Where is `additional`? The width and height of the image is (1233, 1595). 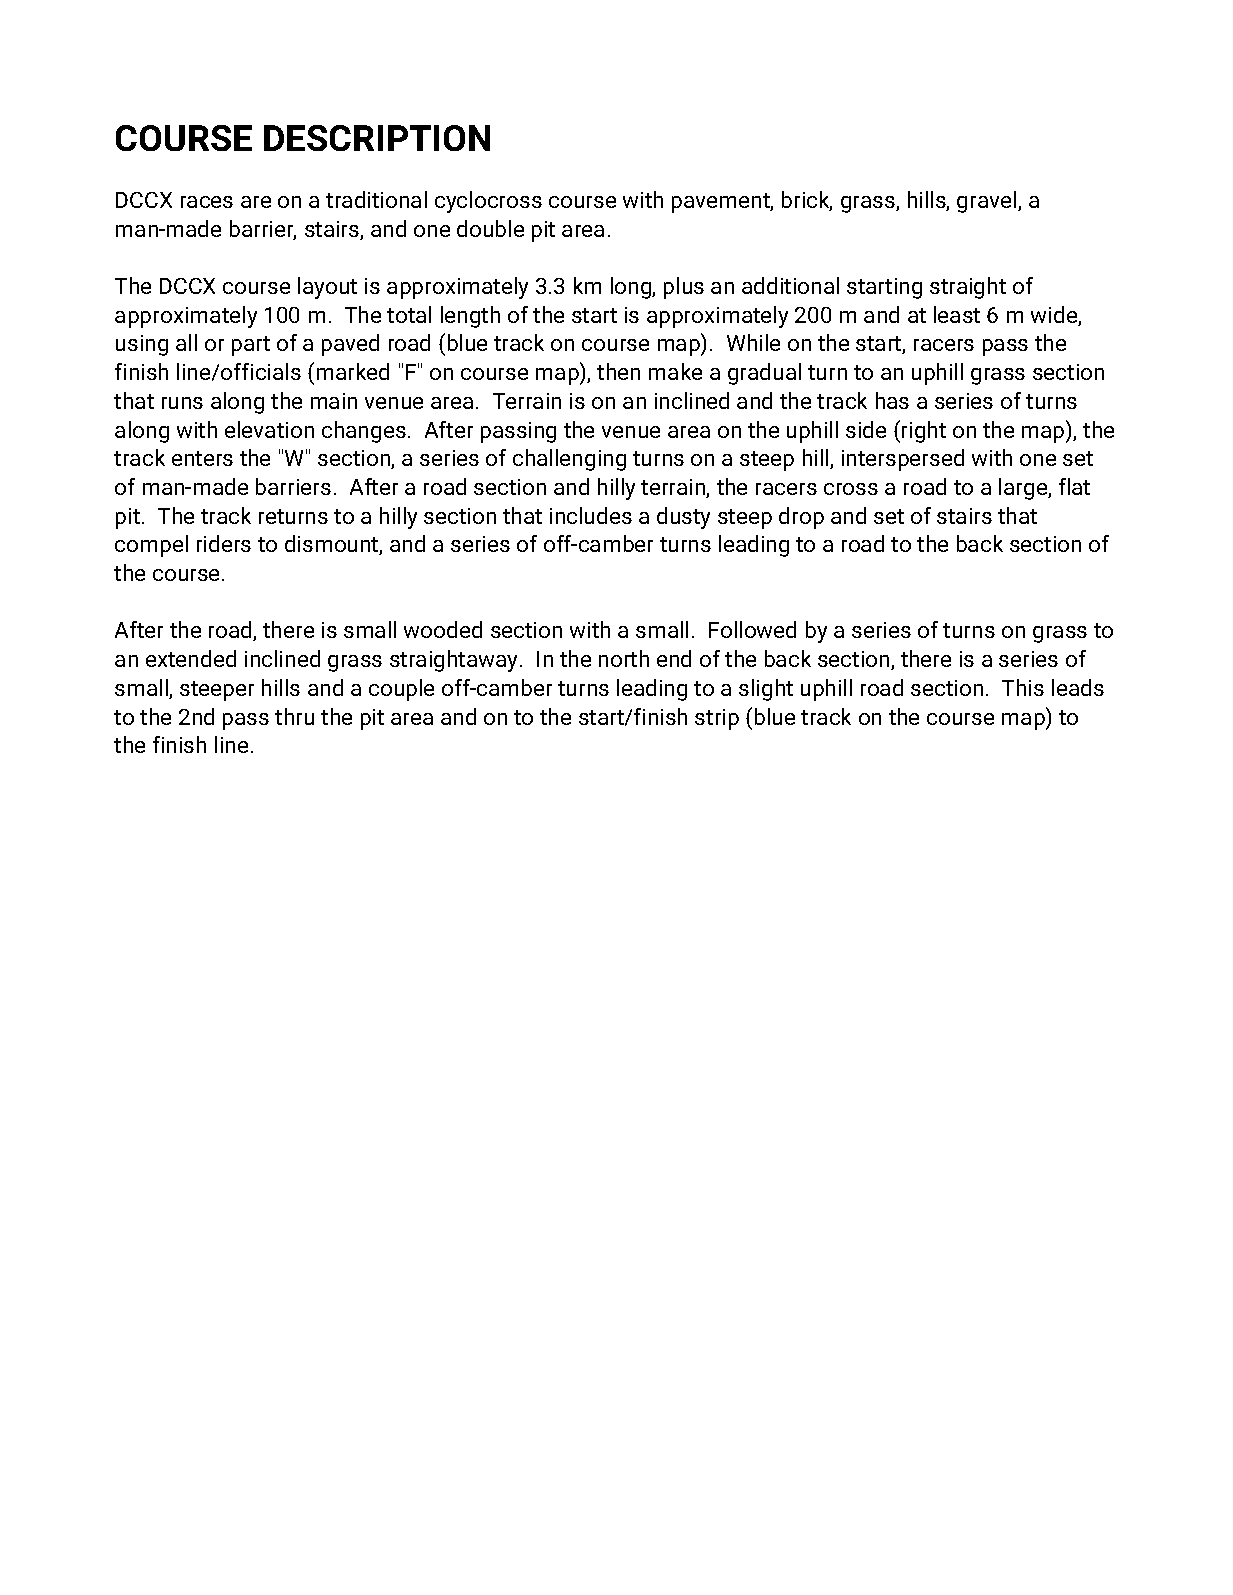
additional is located at coordinates (790, 285).
